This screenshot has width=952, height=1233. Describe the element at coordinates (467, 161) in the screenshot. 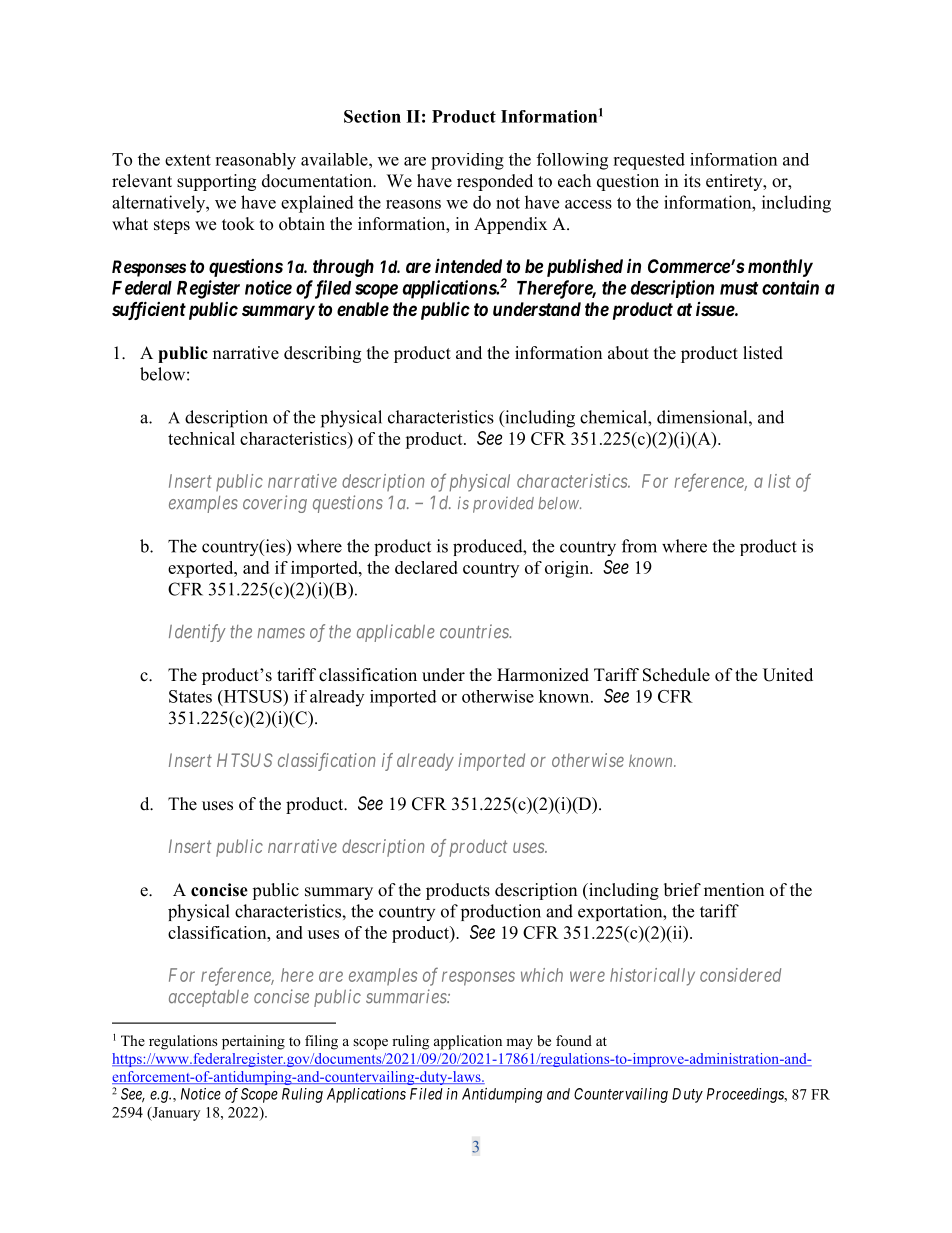

I see `providing` at that location.
